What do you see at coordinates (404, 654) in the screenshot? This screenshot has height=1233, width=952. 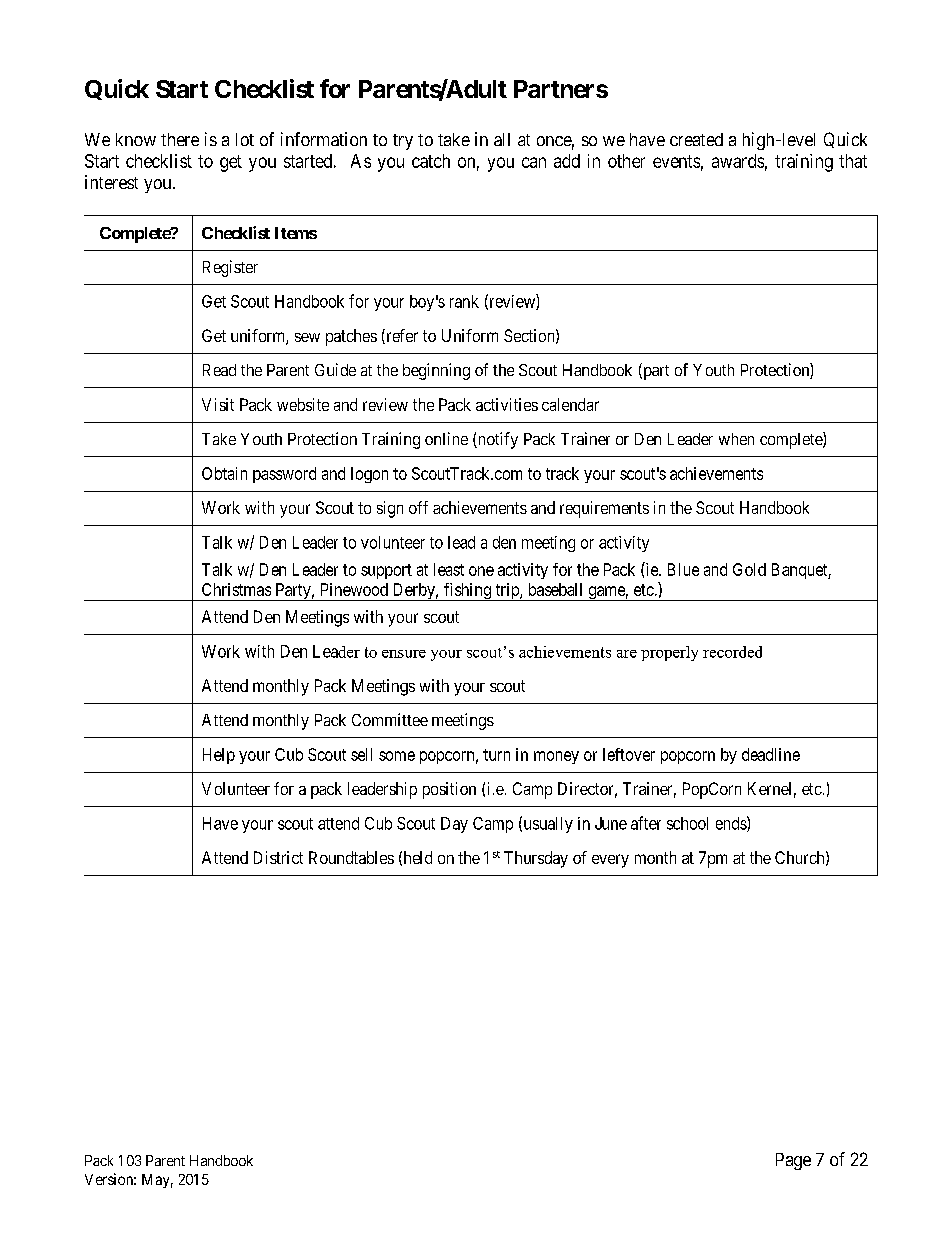 I see `ensure` at bounding box center [404, 654].
